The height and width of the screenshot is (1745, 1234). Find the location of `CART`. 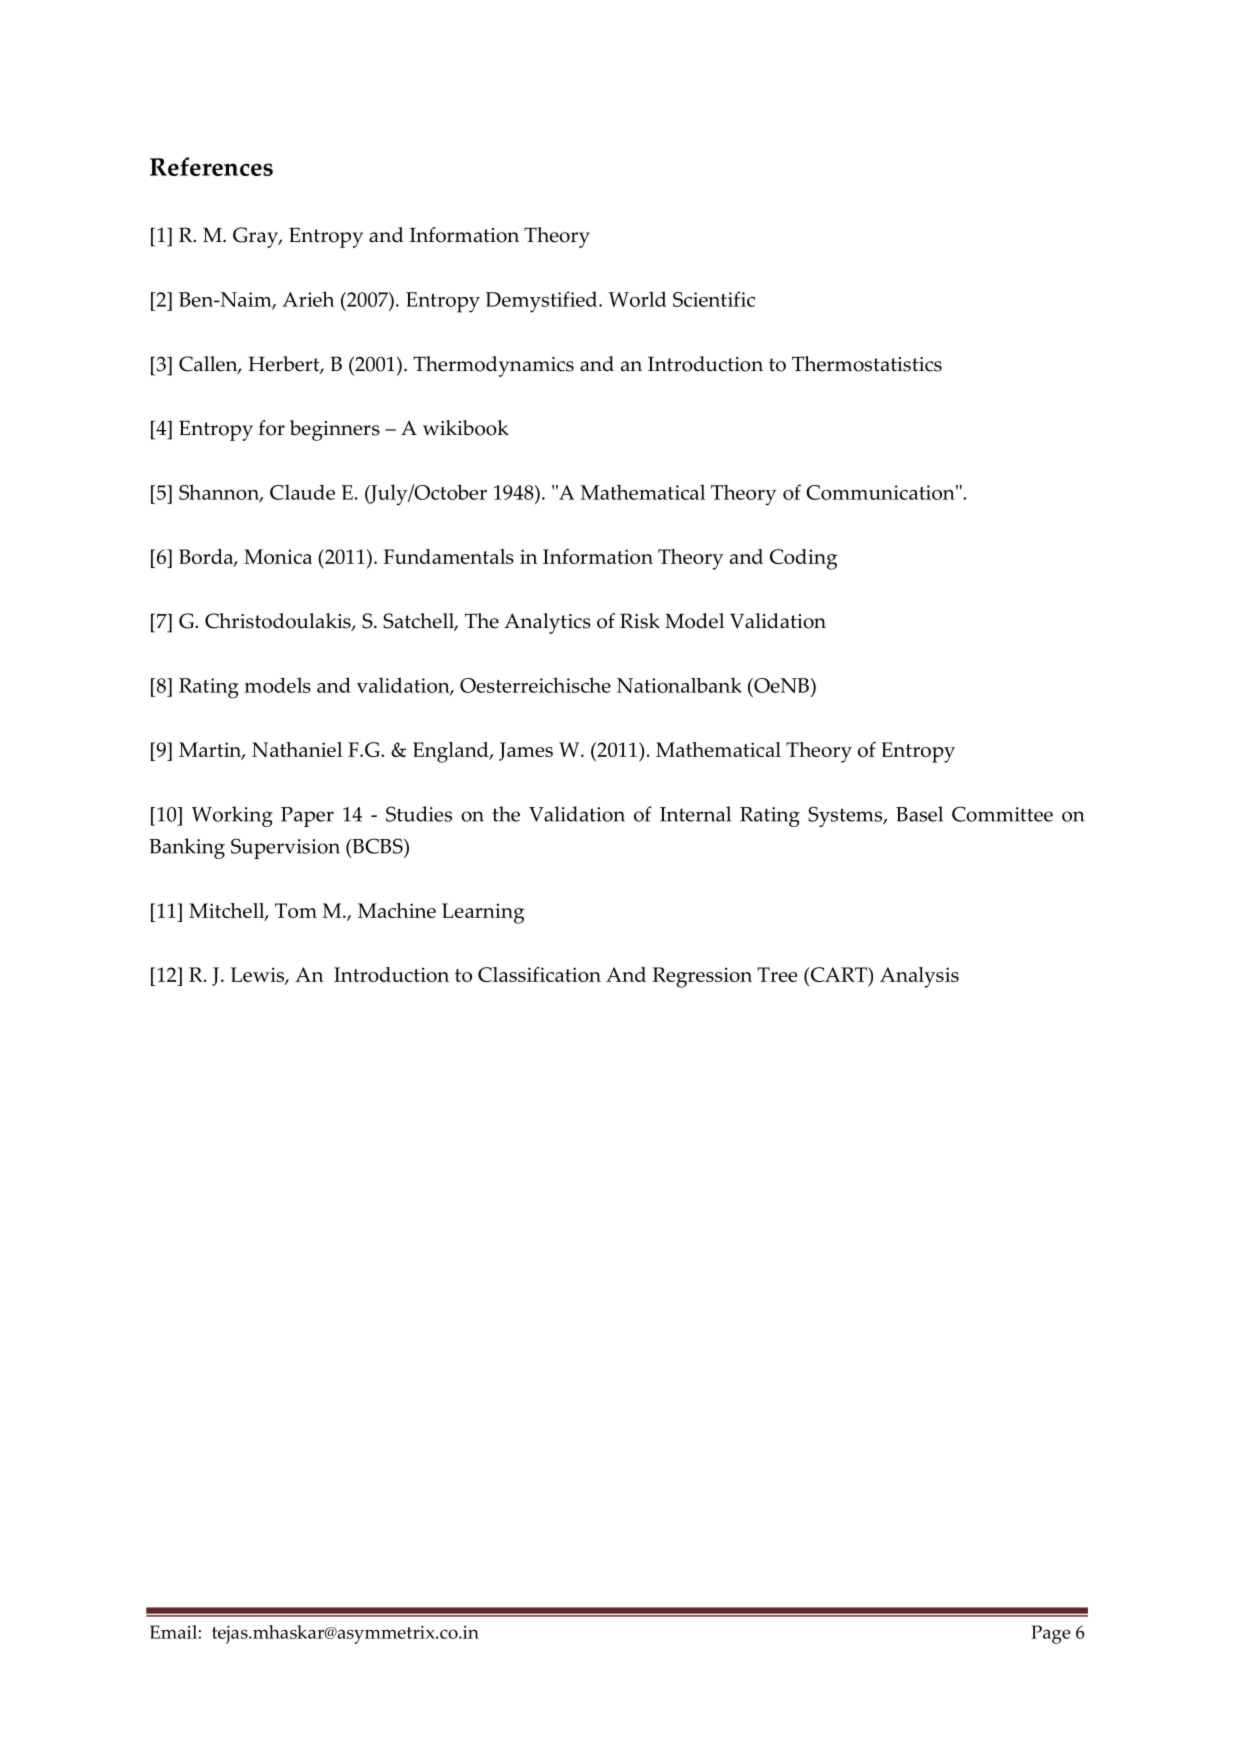

CART is located at coordinates (838, 976).
